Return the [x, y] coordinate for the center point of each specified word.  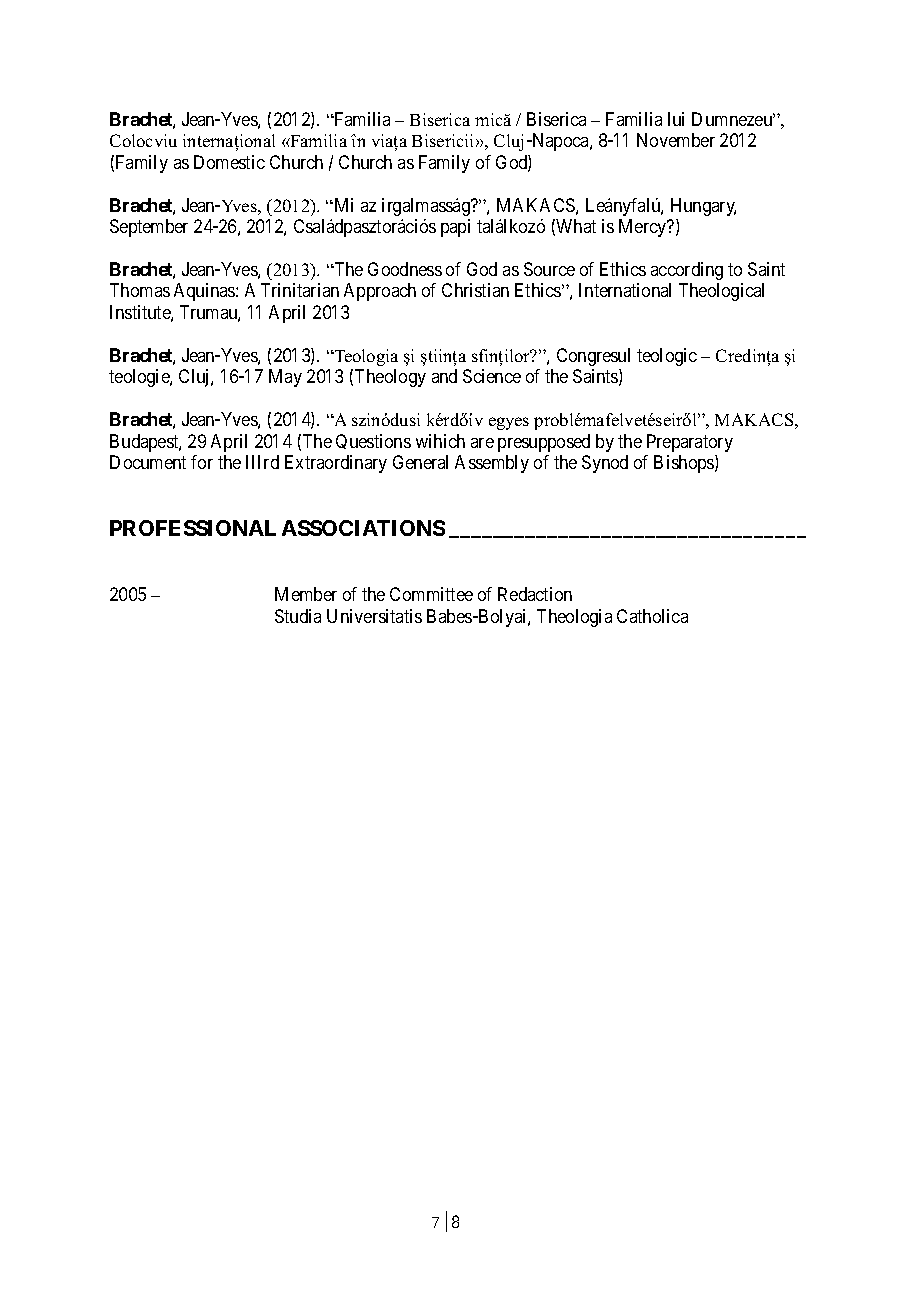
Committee [431, 594]
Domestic [229, 162]
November [676, 140]
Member [306, 594]
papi [455, 228]
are [482, 443]
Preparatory [690, 443]
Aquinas [205, 292]
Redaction [535, 594]
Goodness [405, 269]
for [202, 462]
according [687, 271]
